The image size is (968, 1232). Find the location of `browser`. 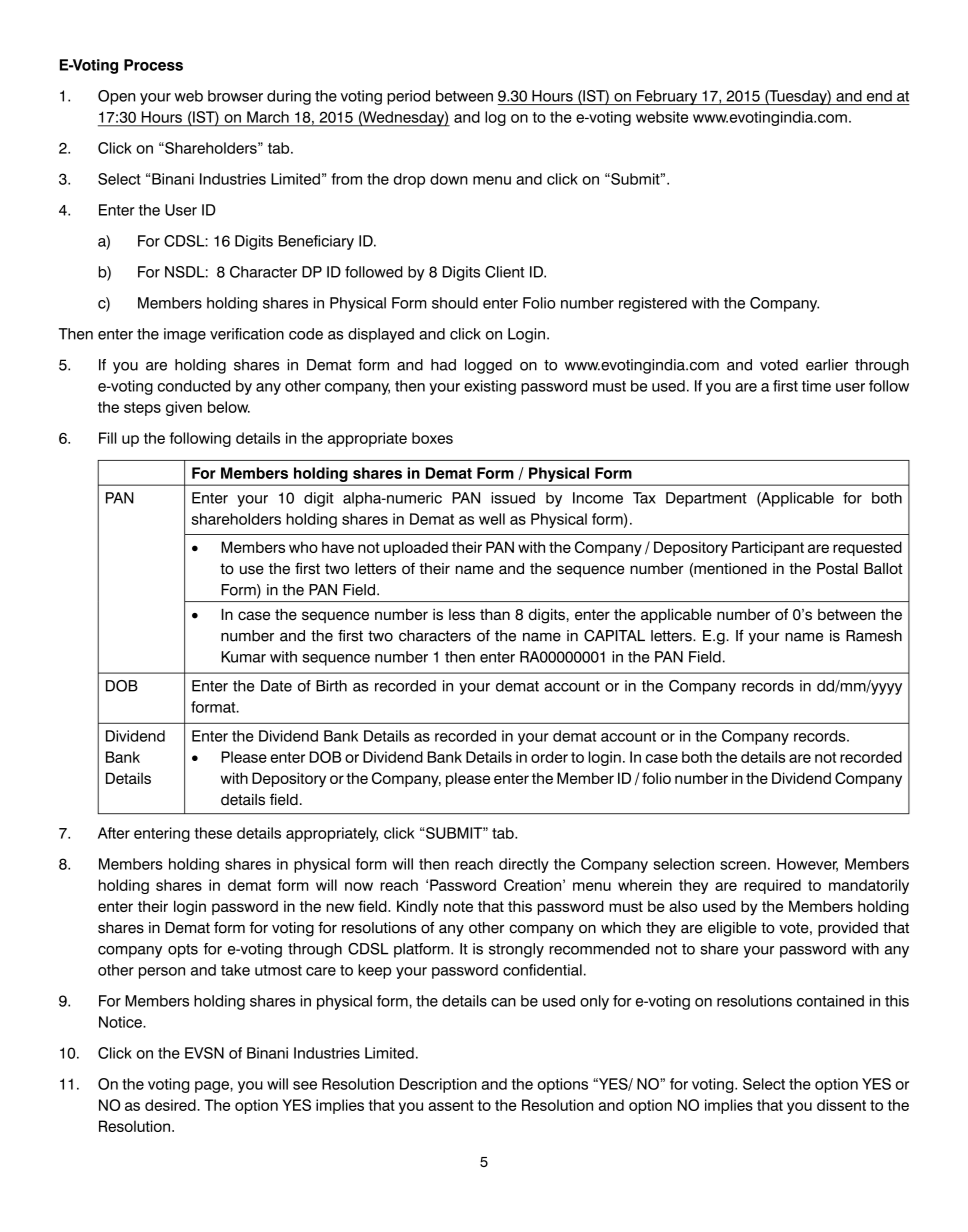

browser is located at coordinates (235, 96).
